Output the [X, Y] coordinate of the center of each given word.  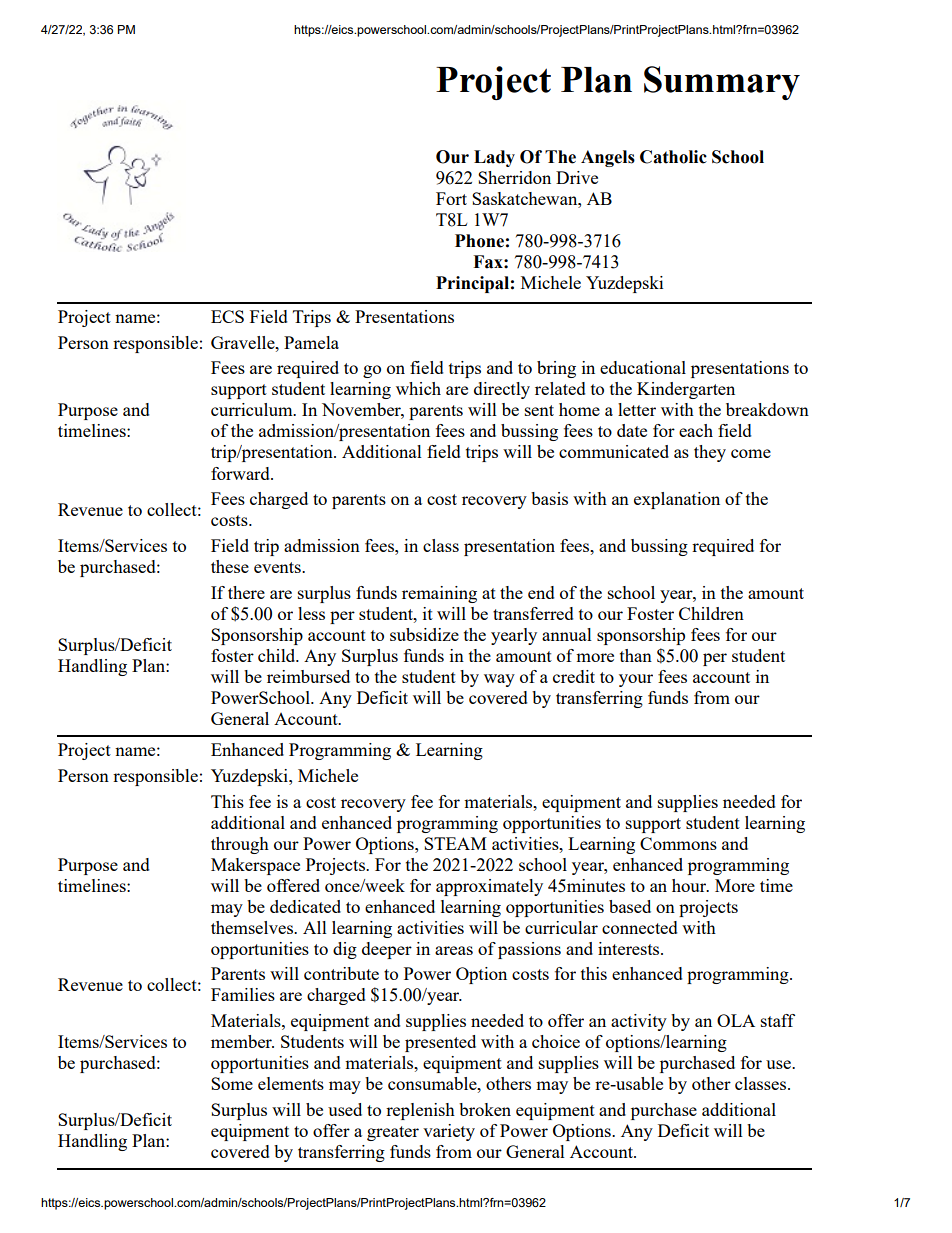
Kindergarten [686, 390]
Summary [722, 83]
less [311, 613]
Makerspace [255, 866]
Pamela [311, 342]
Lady [494, 158]
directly [502, 390]
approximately [489, 887]
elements [291, 1083]
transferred [533, 613]
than [636, 655]
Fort [451, 198]
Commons [678, 843]
